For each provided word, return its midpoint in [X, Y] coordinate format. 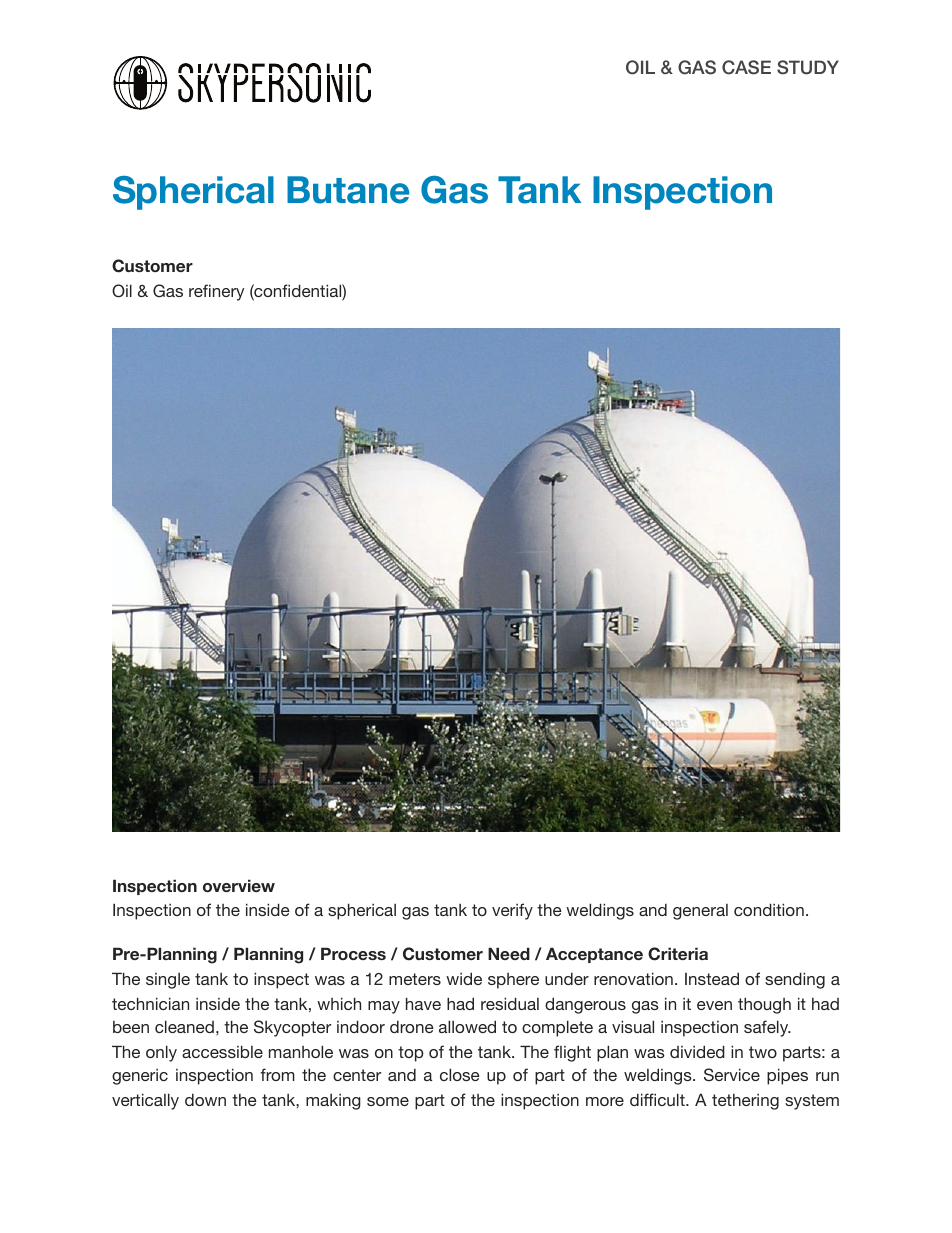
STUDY [808, 67]
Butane [348, 190]
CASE [746, 67]
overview [239, 885]
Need [509, 953]
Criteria [678, 954]
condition [769, 909]
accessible [222, 1051]
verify [512, 911]
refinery [216, 292]
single [168, 981]
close [460, 1074]
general [700, 912]
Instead [712, 978]
